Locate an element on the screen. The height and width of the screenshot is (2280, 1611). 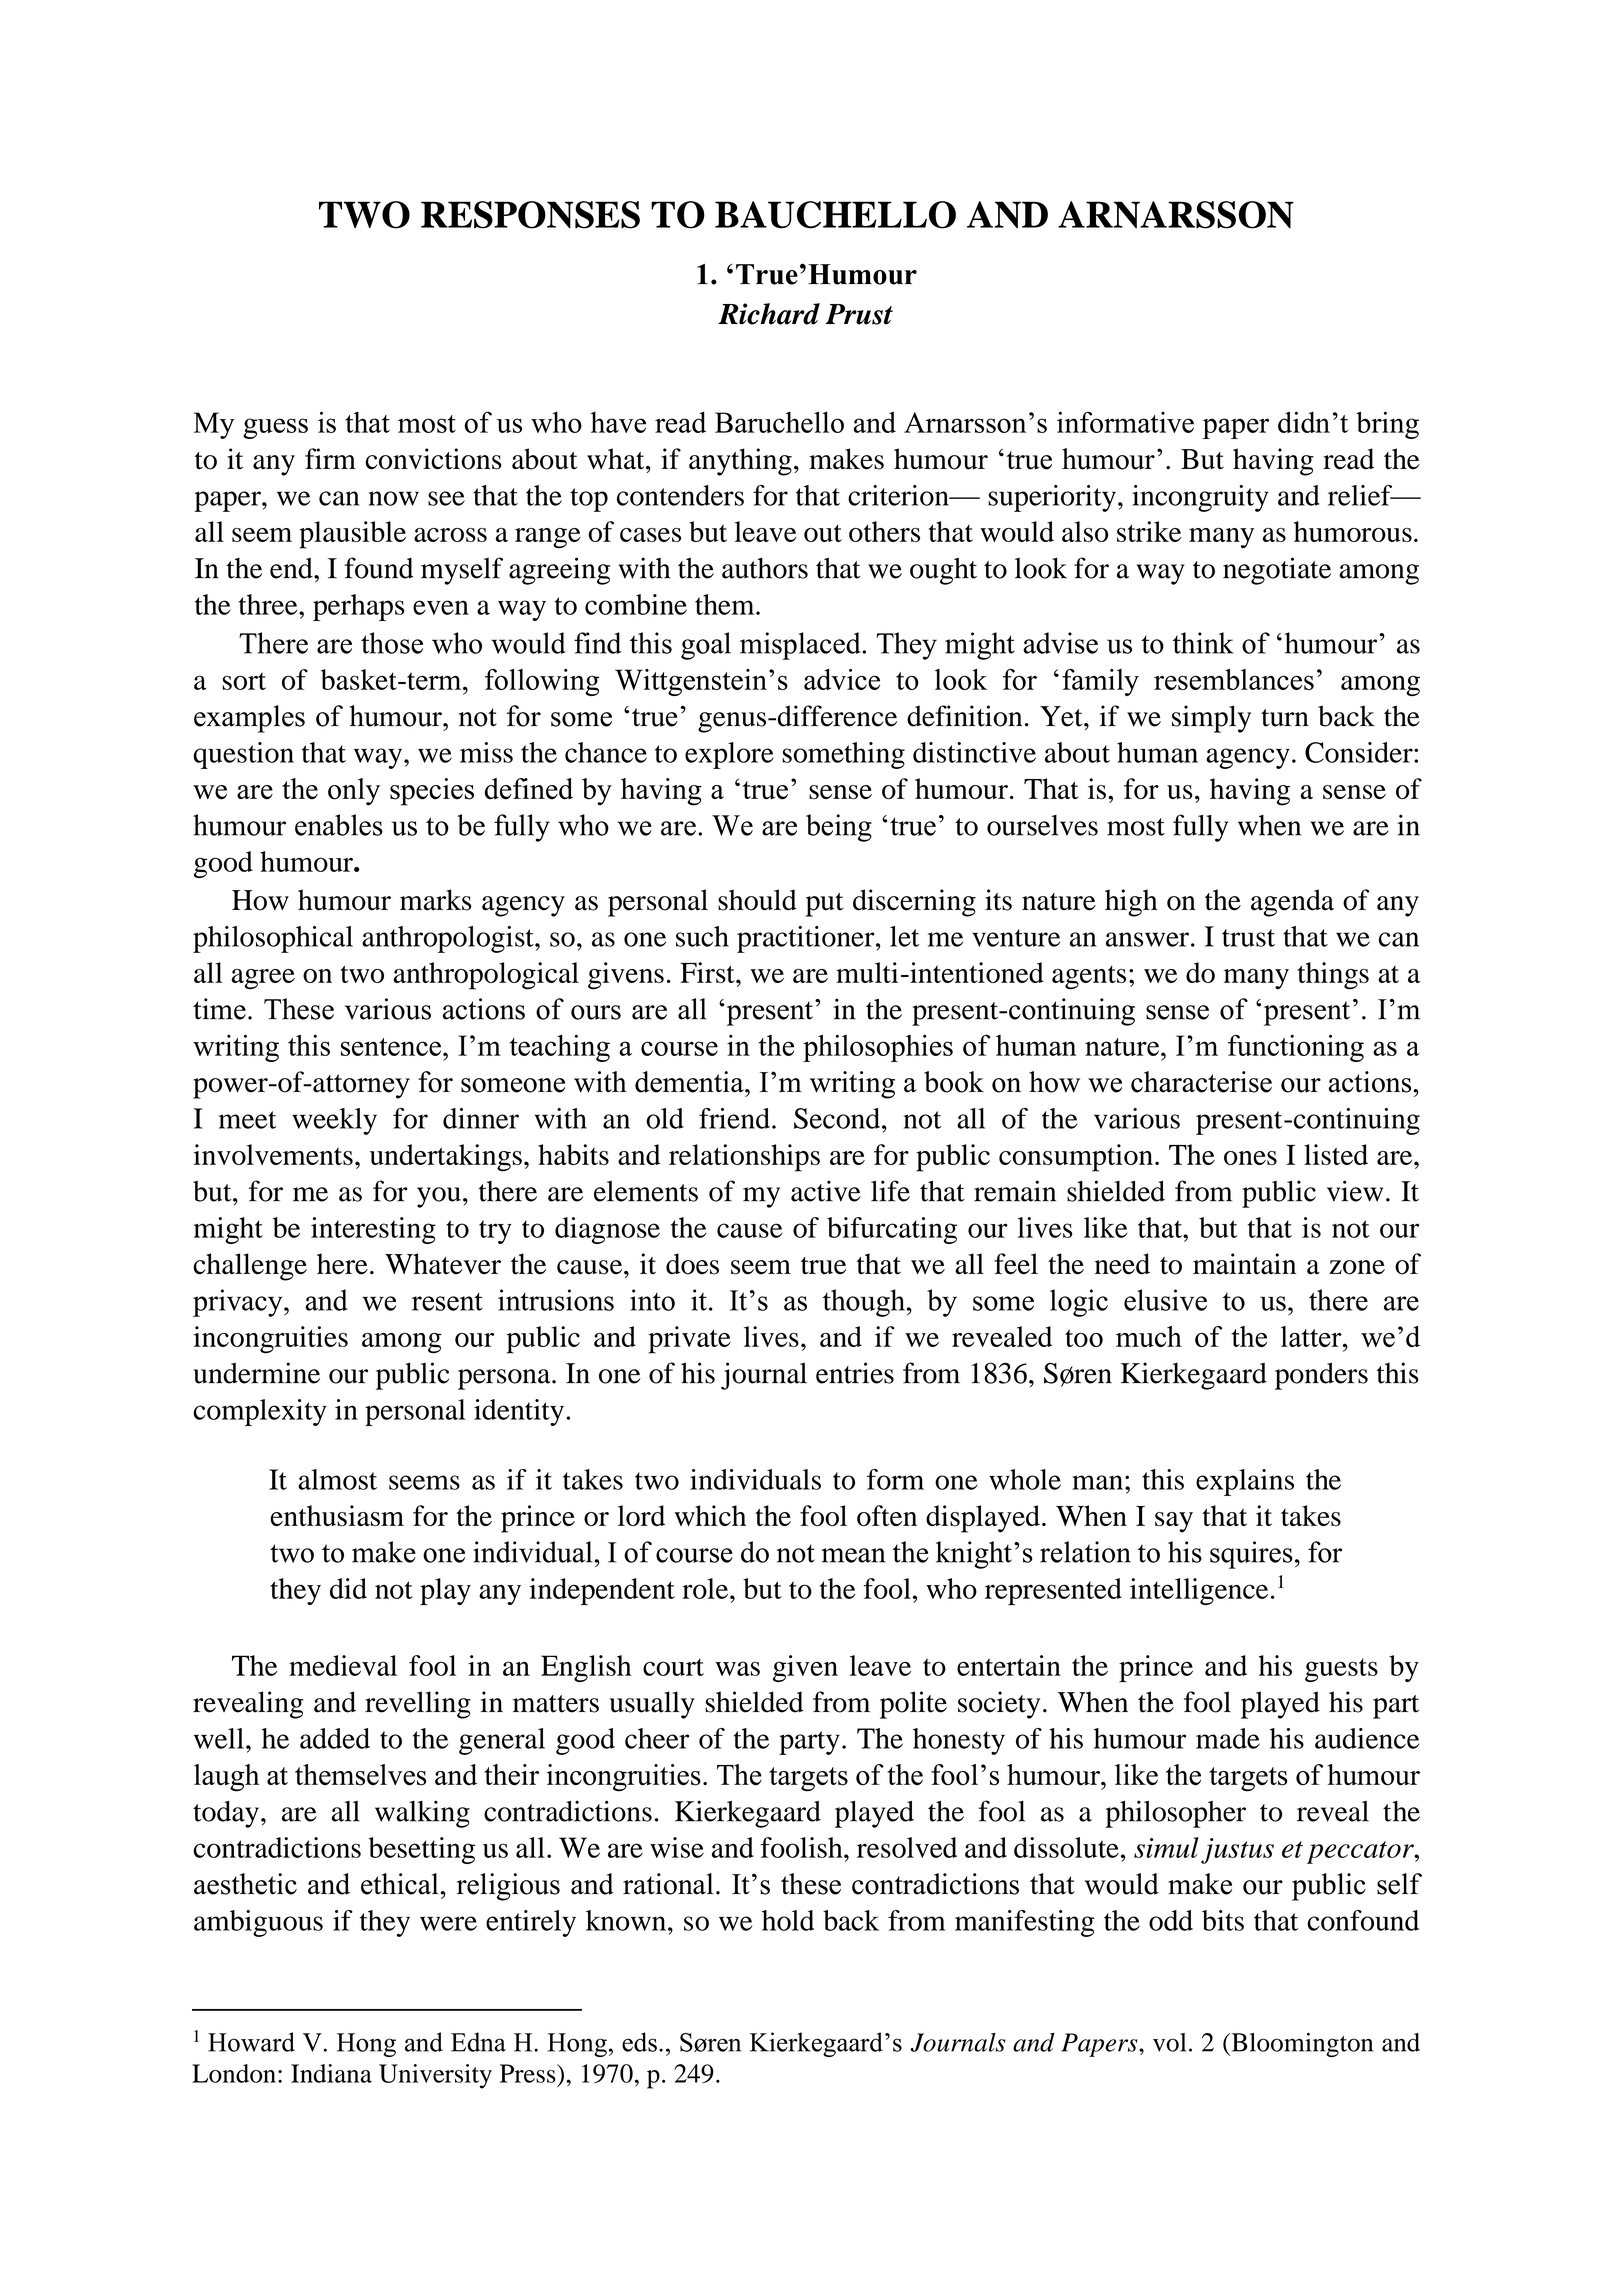
bring is located at coordinates (1387, 425).
